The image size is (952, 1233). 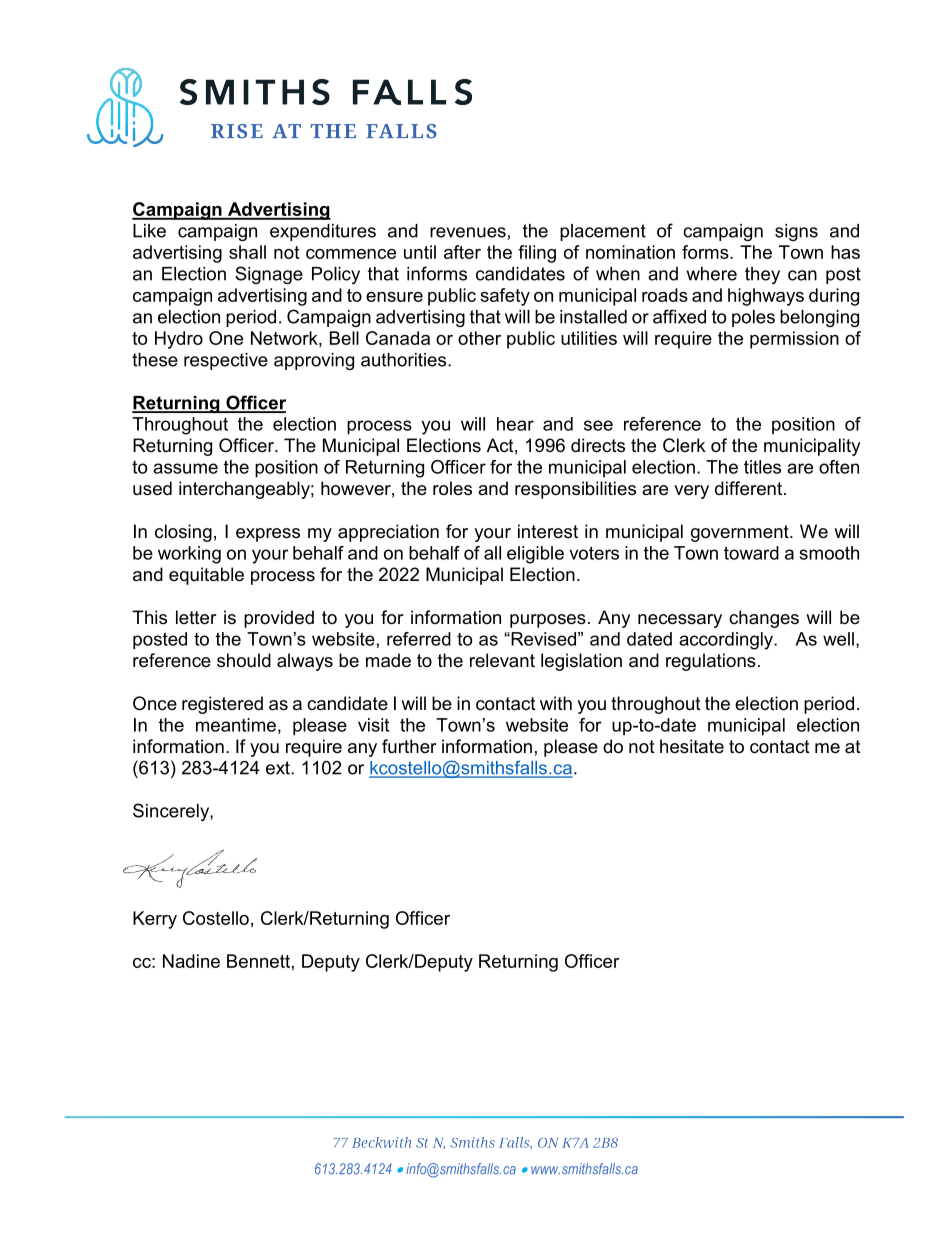 What do you see at coordinates (462, 252) in the screenshot?
I see `after` at bounding box center [462, 252].
